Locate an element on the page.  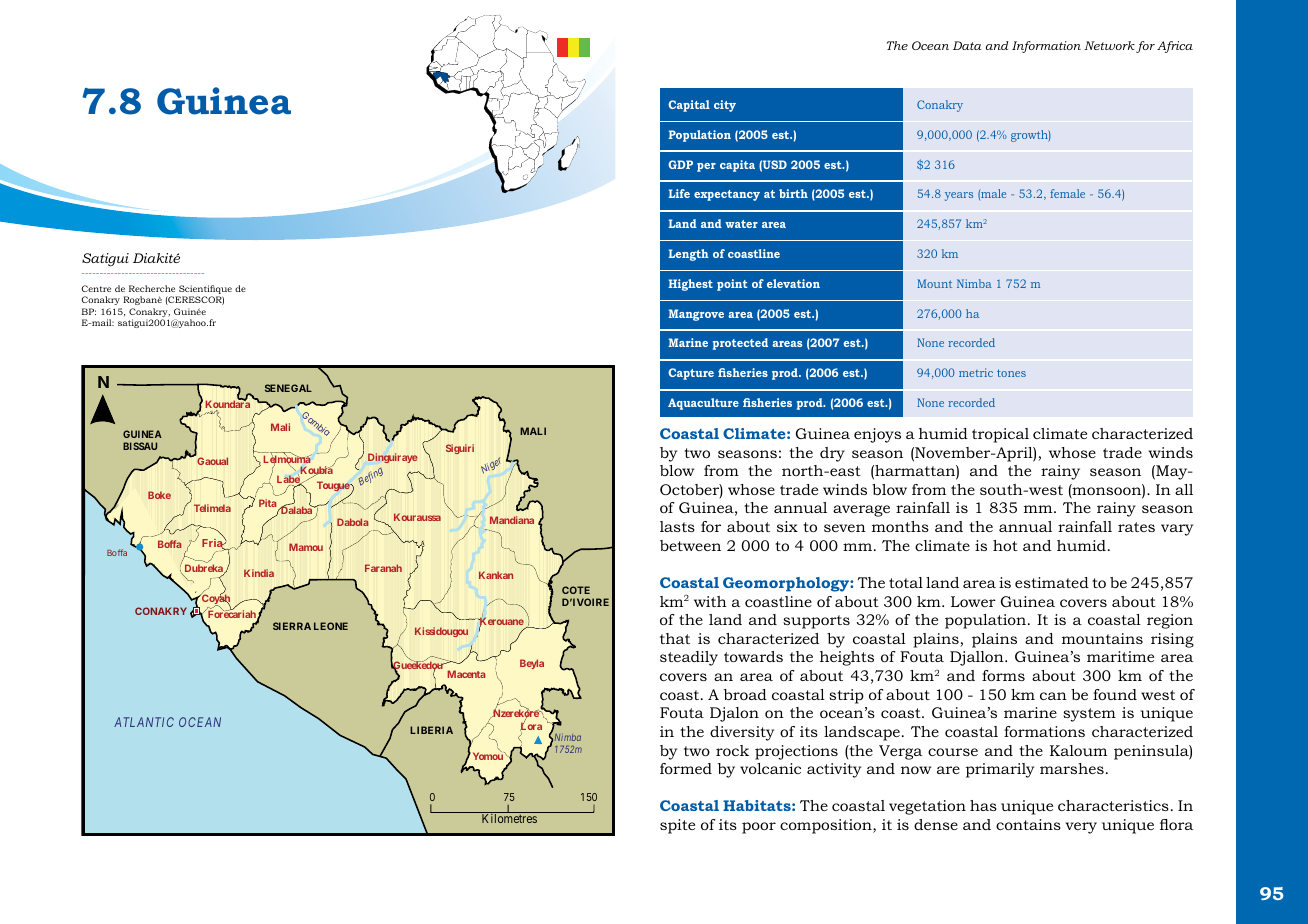
spite is located at coordinates (677, 826).
